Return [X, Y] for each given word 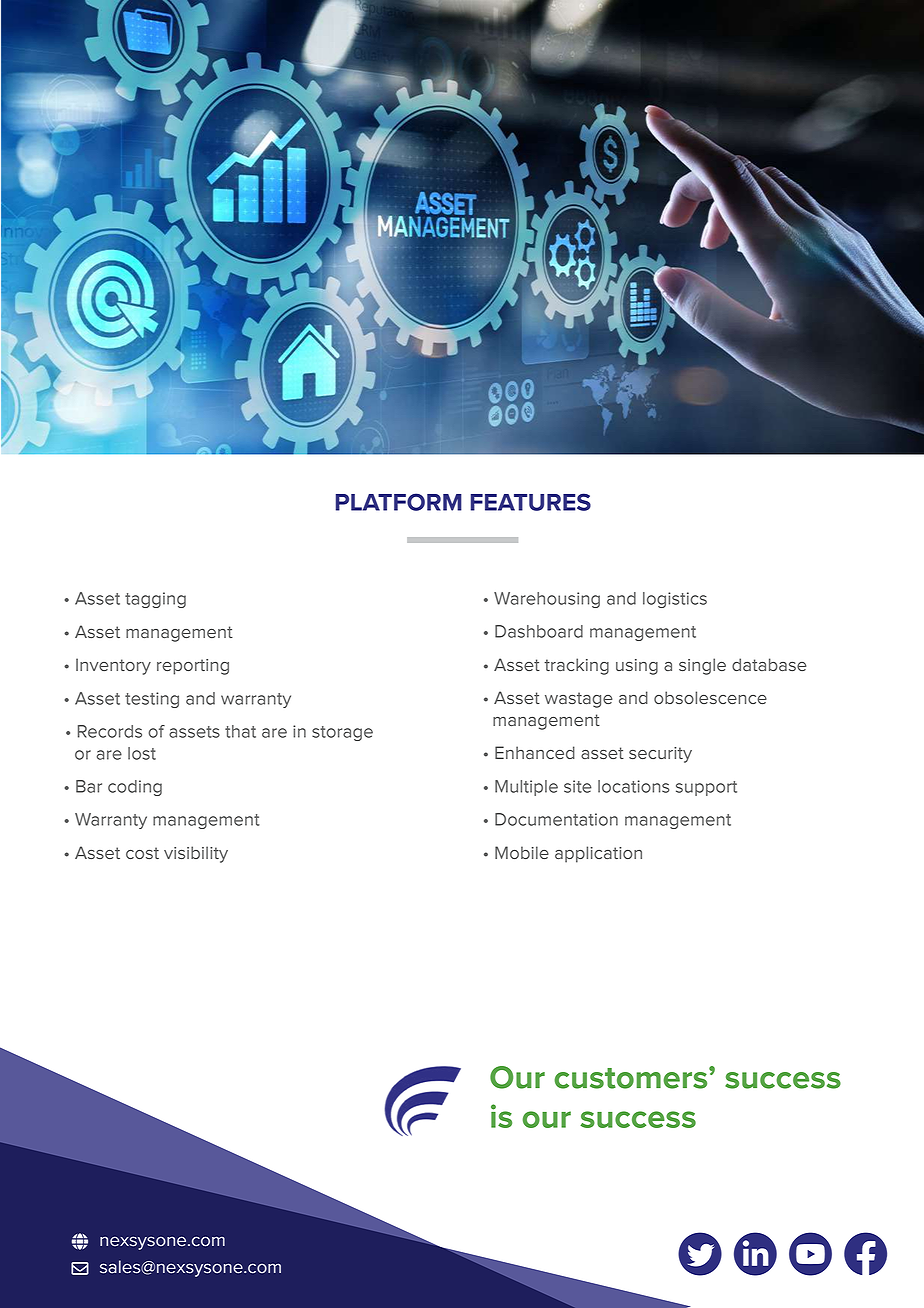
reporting [193, 667]
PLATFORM [399, 502]
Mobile [522, 852]
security [660, 755]
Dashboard [539, 631]
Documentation [556, 819]
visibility [196, 854]
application [598, 854]
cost [142, 853]
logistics [675, 600]
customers [632, 1078]
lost [142, 753]
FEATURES [531, 502]
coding [135, 788]
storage [342, 733]
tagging [155, 600]
